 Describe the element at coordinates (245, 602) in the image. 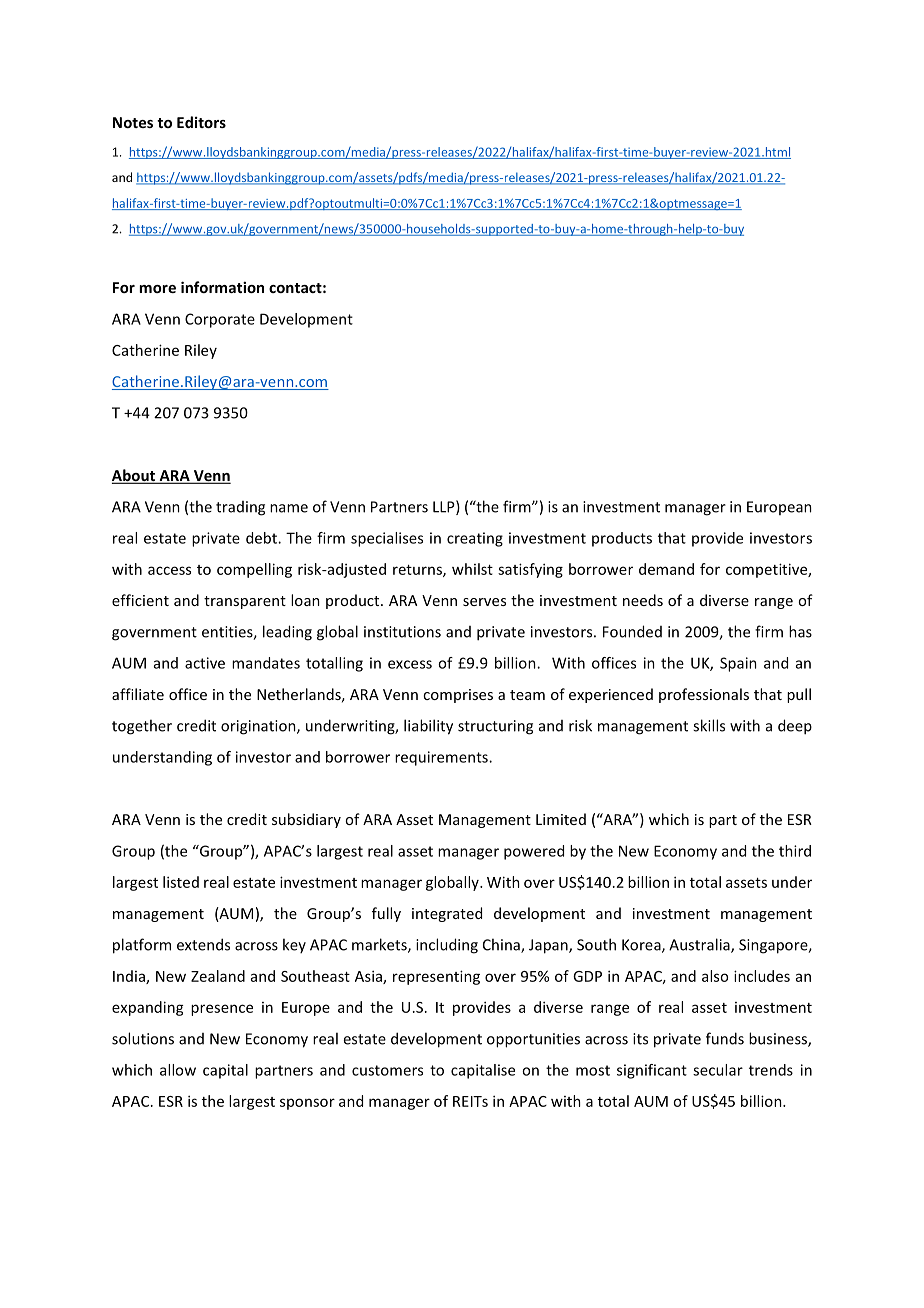

I see `transparent` at that location.
